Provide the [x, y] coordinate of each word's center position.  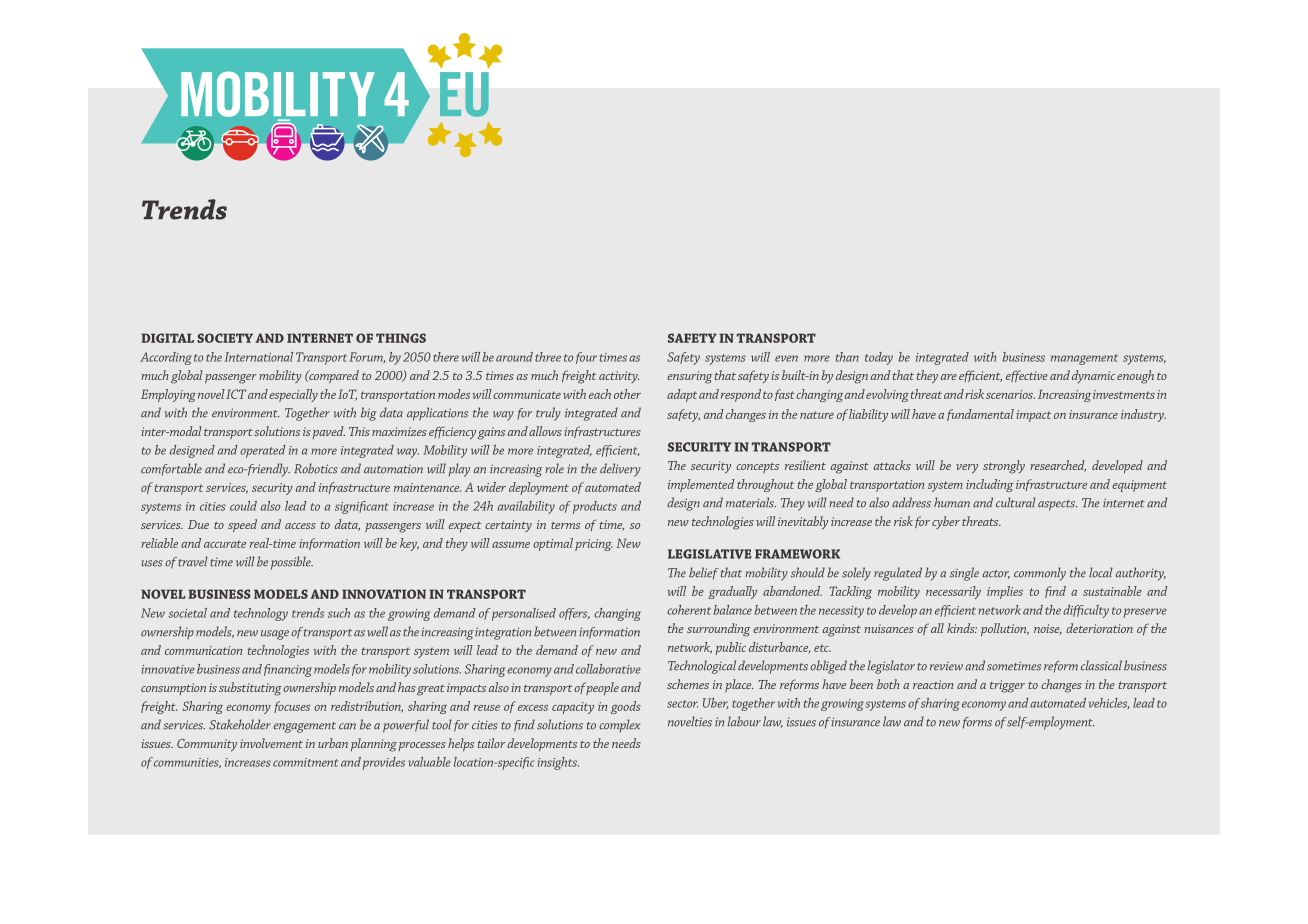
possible [292, 563]
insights [558, 763]
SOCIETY [225, 338]
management [1084, 359]
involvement [271, 743]
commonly [1040, 574]
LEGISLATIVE [710, 554]
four [586, 358]
